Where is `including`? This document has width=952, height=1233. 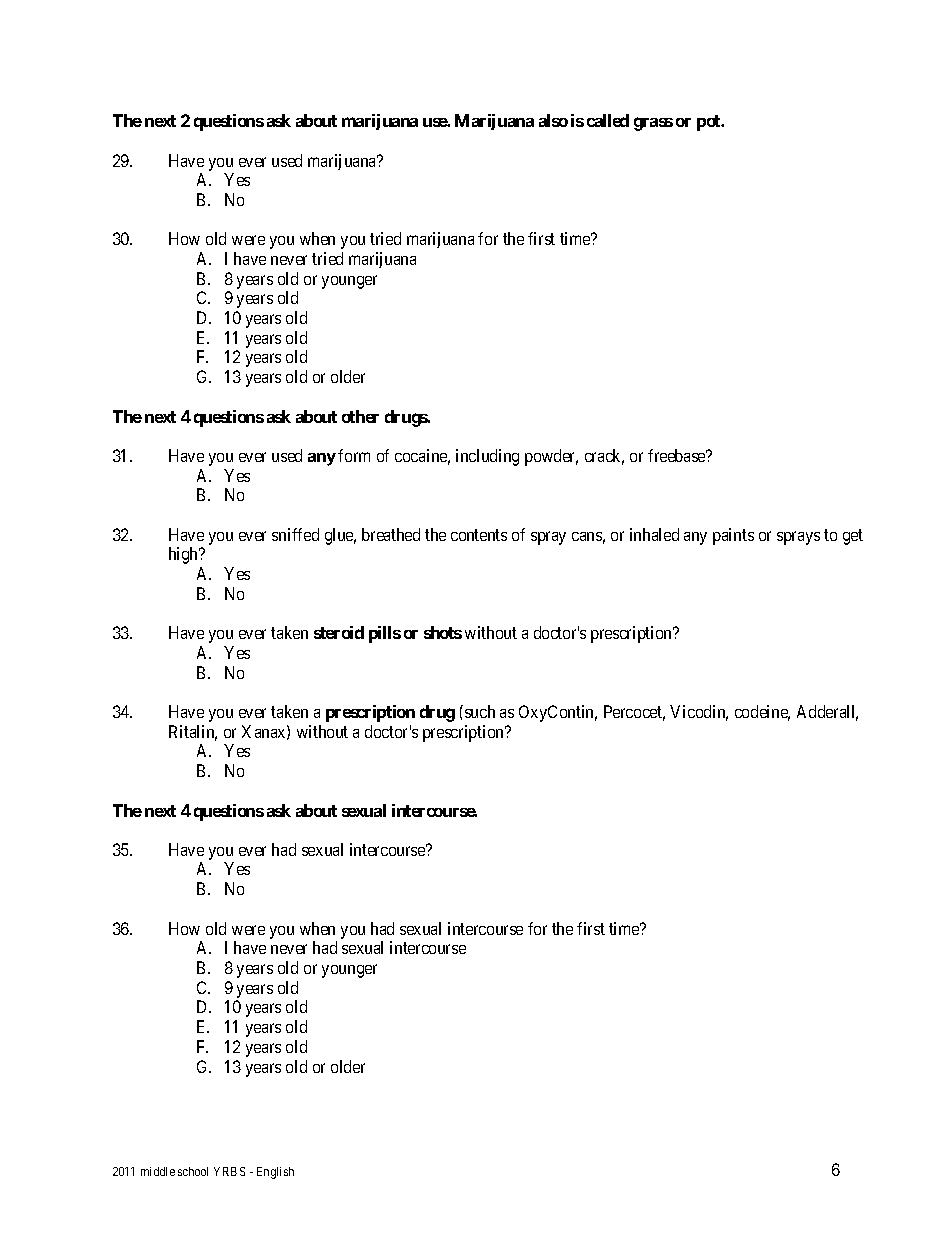
including is located at coordinates (487, 457).
